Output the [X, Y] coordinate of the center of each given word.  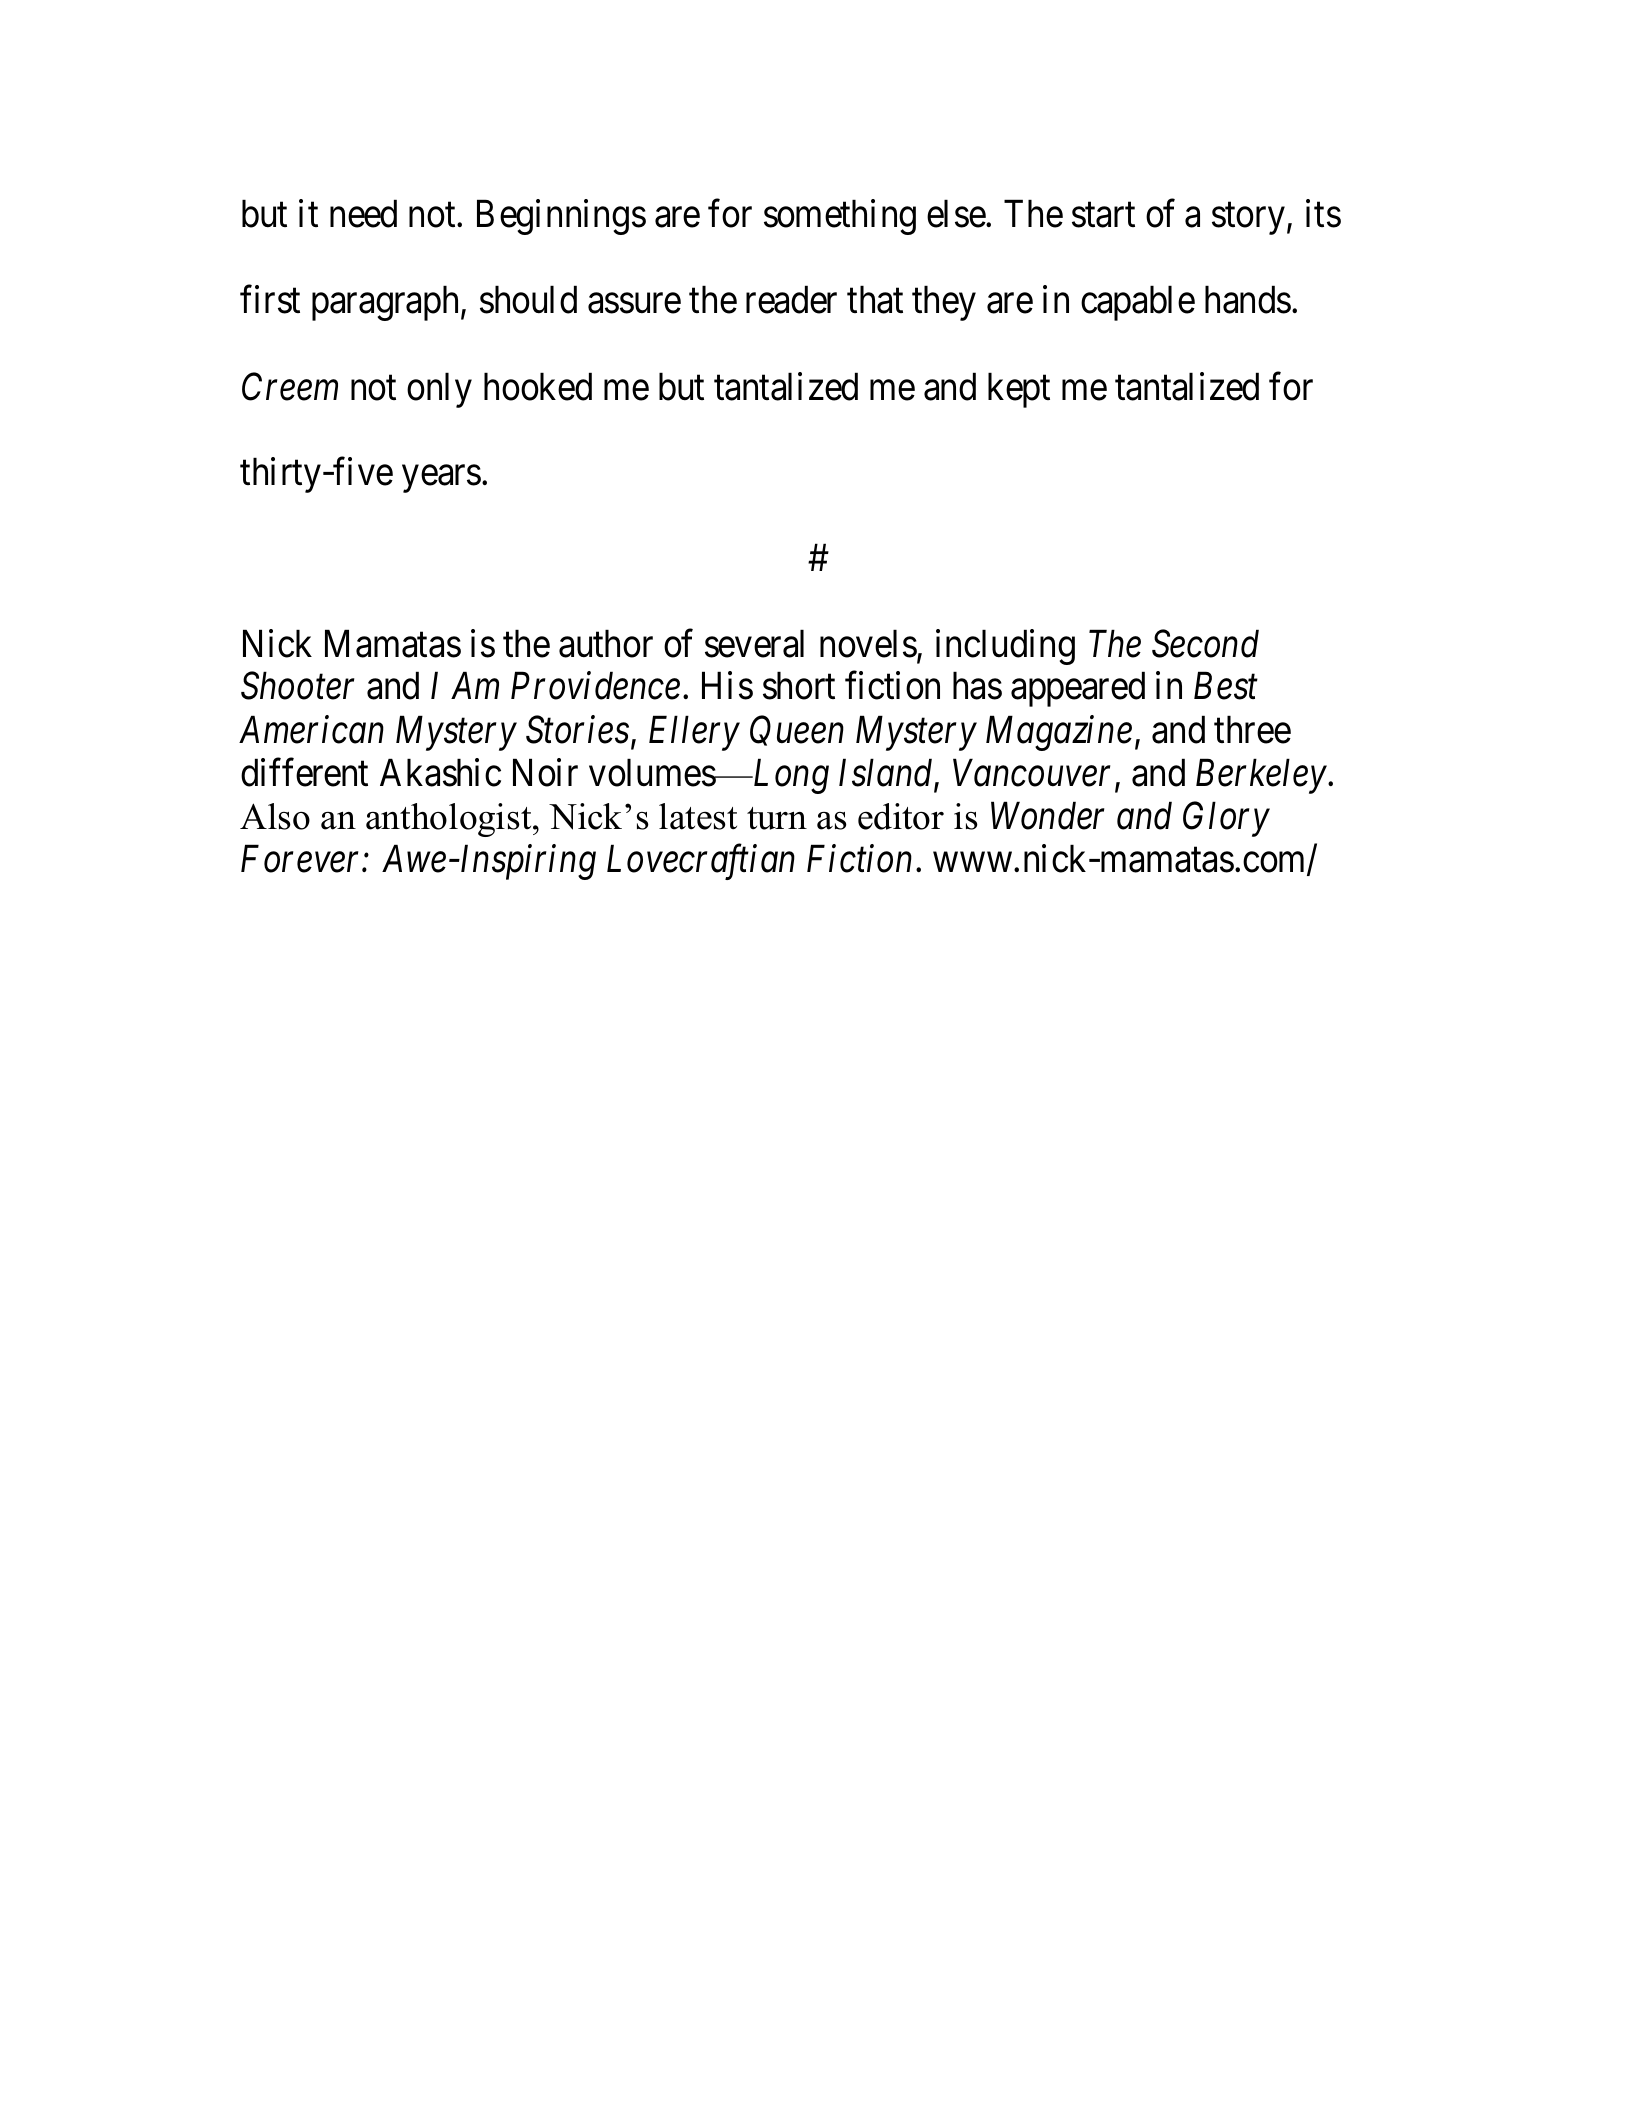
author [606, 643]
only [439, 390]
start [1103, 216]
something [840, 217]
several [754, 643]
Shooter [297, 686]
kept [1019, 390]
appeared [1078, 689]
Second [1205, 643]
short [799, 686]
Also [275, 816]
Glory [1226, 819]
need [363, 214]
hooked [538, 386]
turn [777, 818]
